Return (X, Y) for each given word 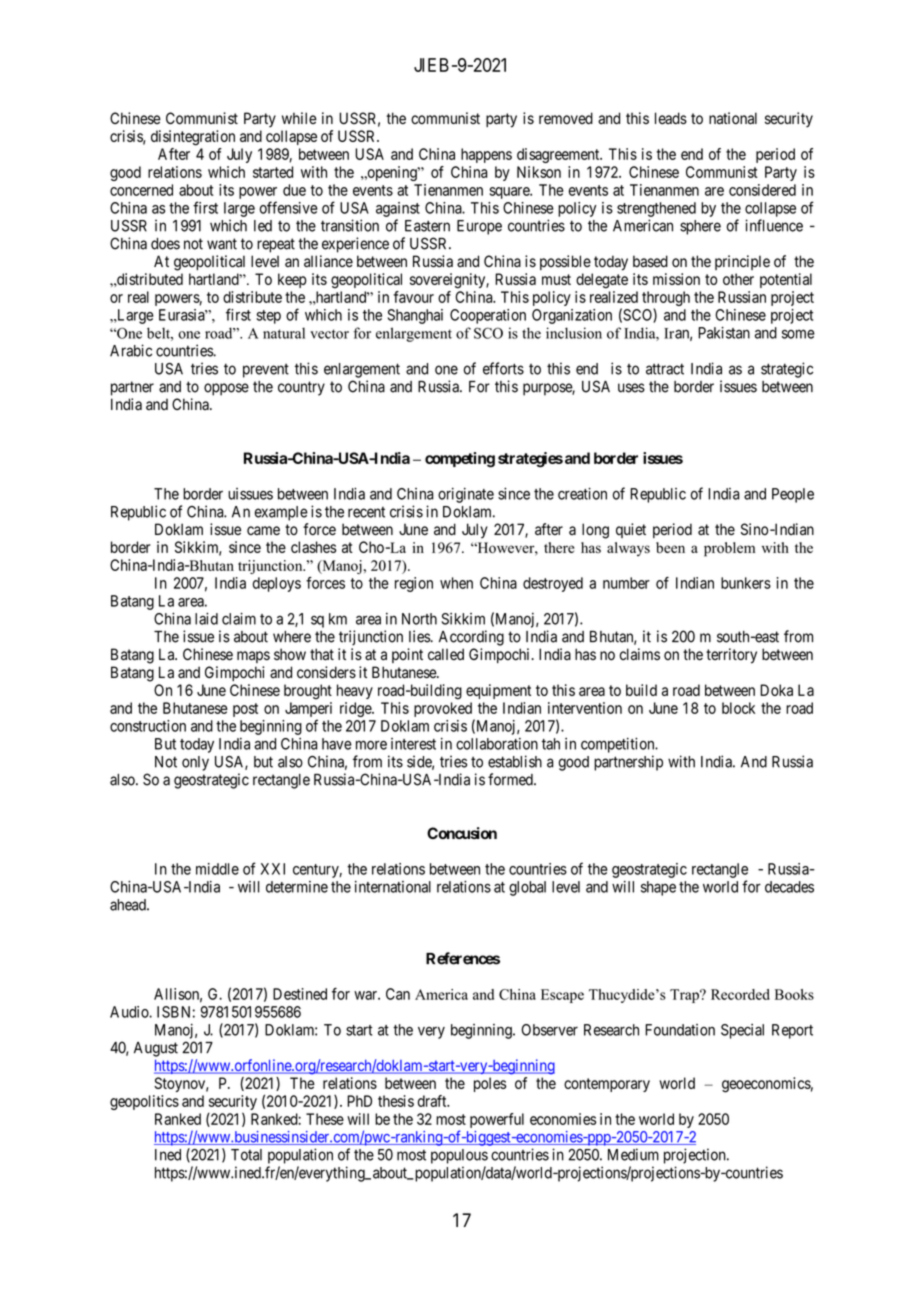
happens (486, 155)
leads (671, 118)
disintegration (193, 138)
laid (206, 619)
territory (731, 656)
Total (246, 1155)
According (471, 638)
